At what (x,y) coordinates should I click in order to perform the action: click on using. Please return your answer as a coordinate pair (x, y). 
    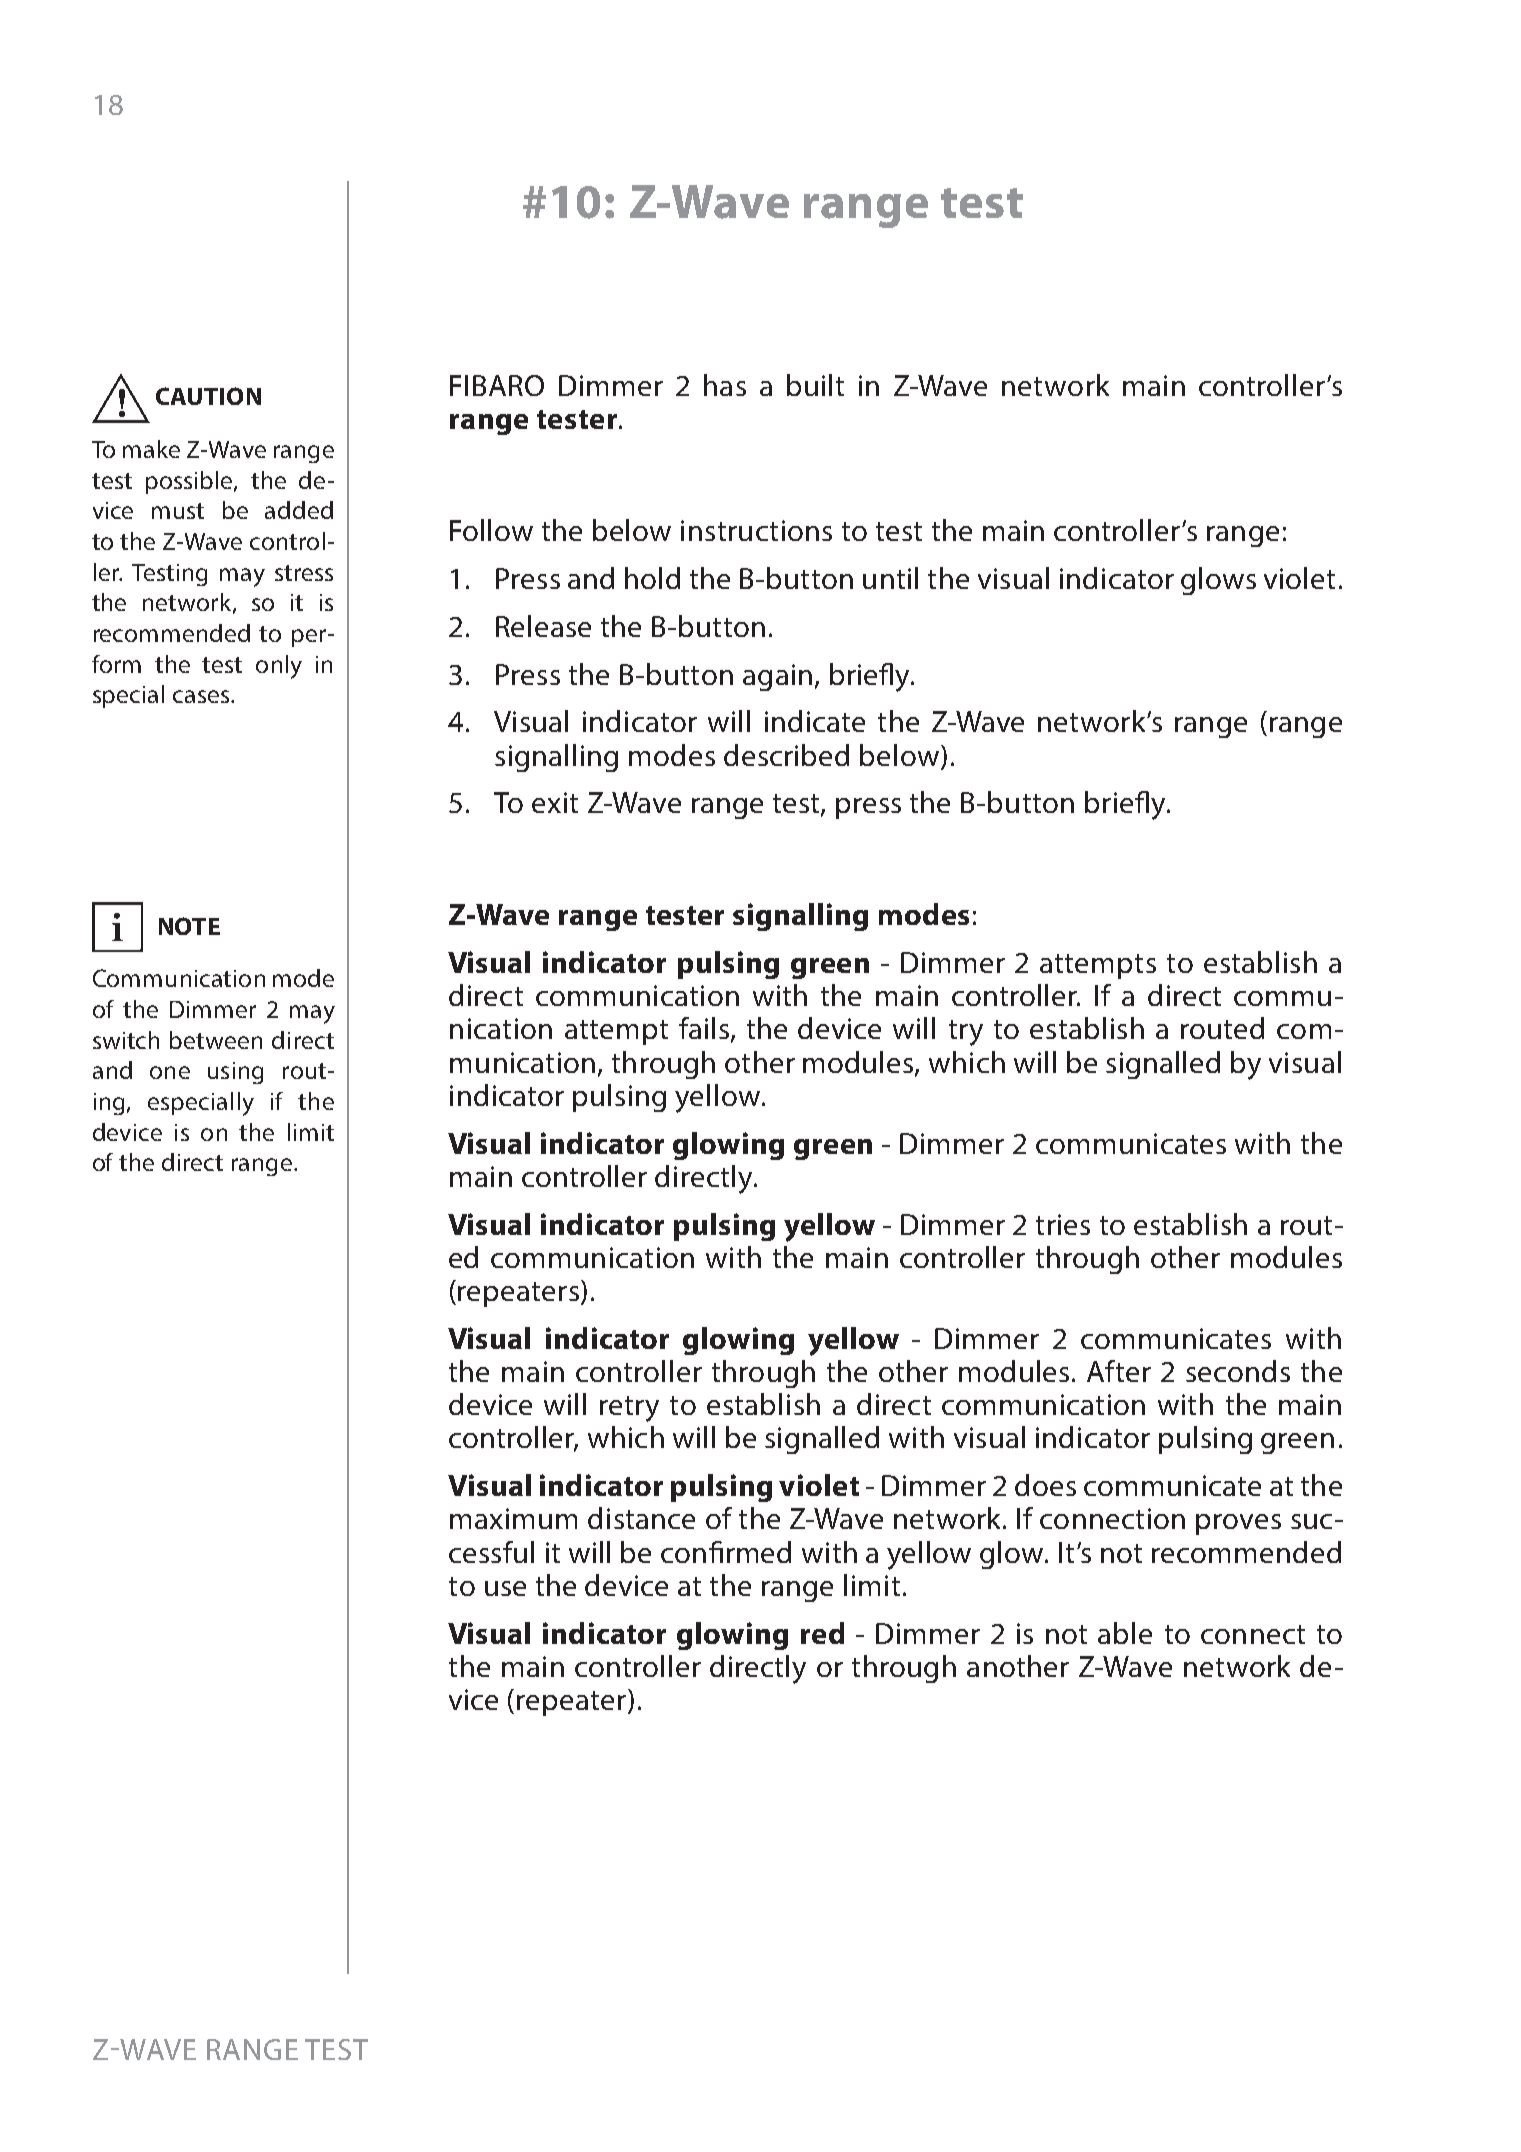
    Looking at the image, I should click on (235, 1073).
